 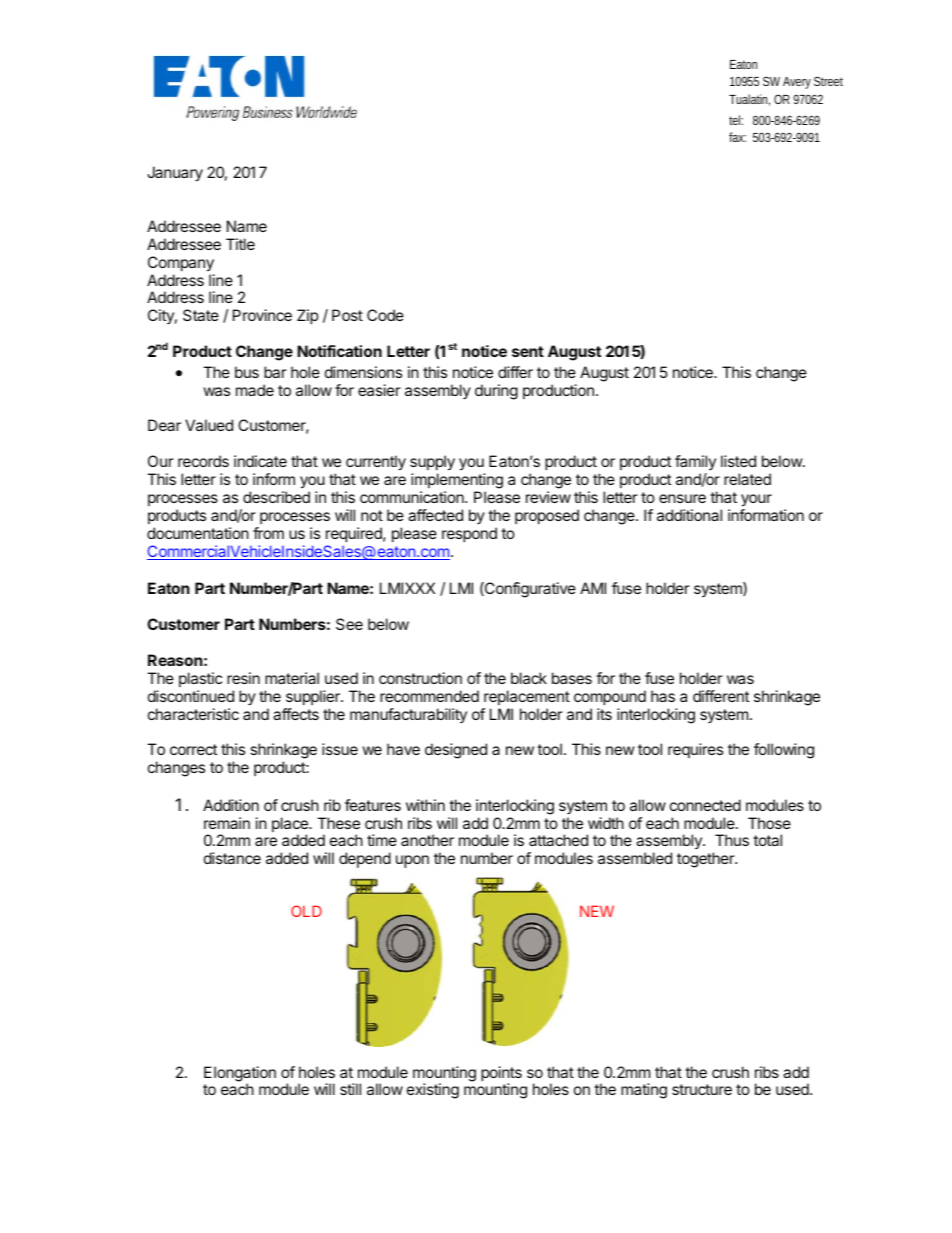 I want to click on Elongation, so click(x=240, y=1075).
